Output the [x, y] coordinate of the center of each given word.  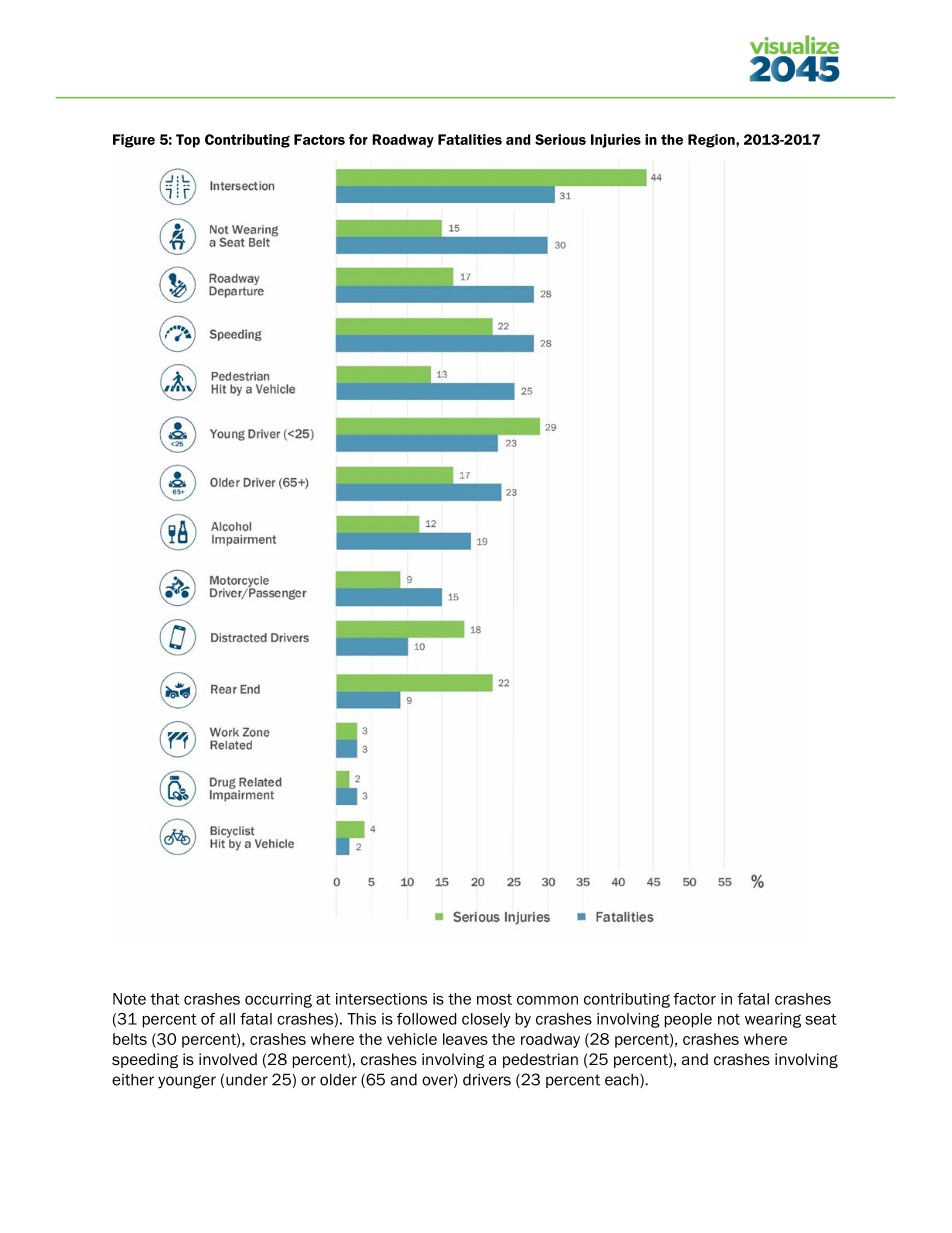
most [494, 999]
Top [188, 141]
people [688, 1020]
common [547, 1000]
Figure [134, 141]
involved [228, 1059]
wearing [773, 1020]
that [165, 999]
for [358, 139]
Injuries [616, 141]
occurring [278, 1000]
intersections [381, 999]
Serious [560, 139]
